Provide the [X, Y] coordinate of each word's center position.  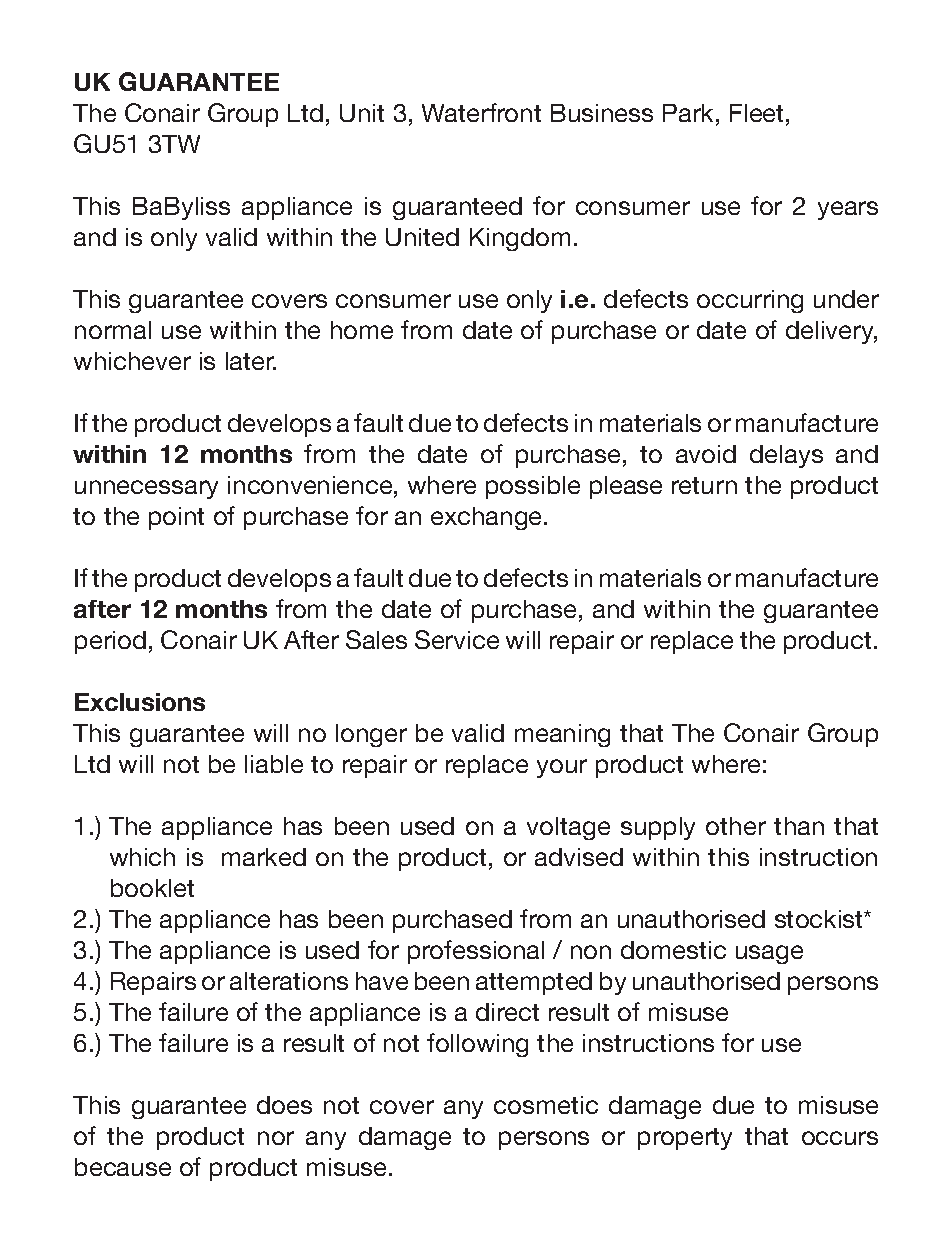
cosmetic [546, 1105]
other [736, 826]
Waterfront [481, 112]
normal [113, 330]
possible [533, 487]
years [848, 210]
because [123, 1167]
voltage [568, 828]
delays [786, 456]
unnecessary [146, 489]
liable [274, 764]
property [685, 1139]
